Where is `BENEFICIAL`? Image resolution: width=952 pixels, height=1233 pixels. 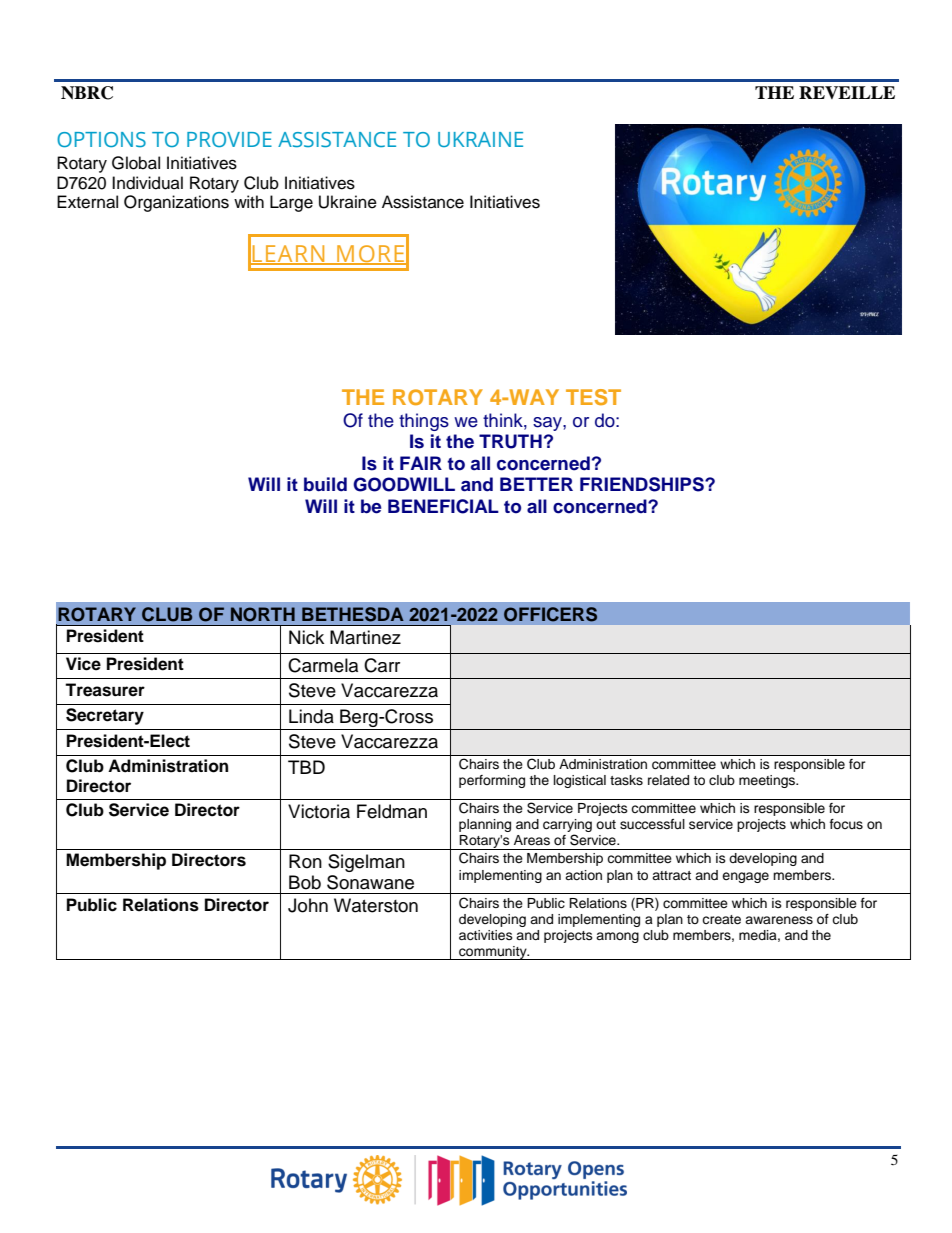
BENEFICIAL is located at coordinates (443, 506).
